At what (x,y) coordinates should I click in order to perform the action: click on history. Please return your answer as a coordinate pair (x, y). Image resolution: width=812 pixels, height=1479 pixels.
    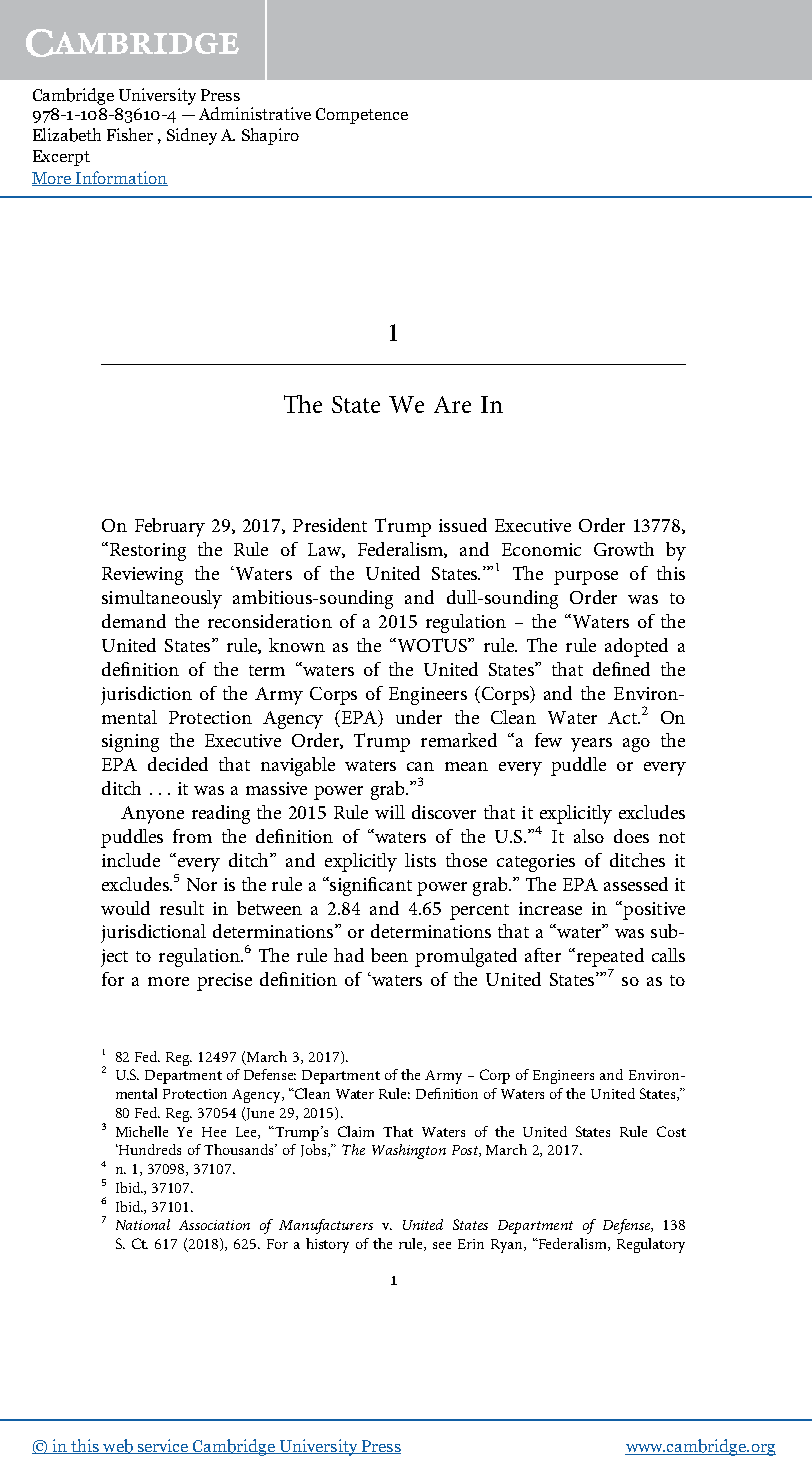
    Looking at the image, I should click on (327, 1245).
